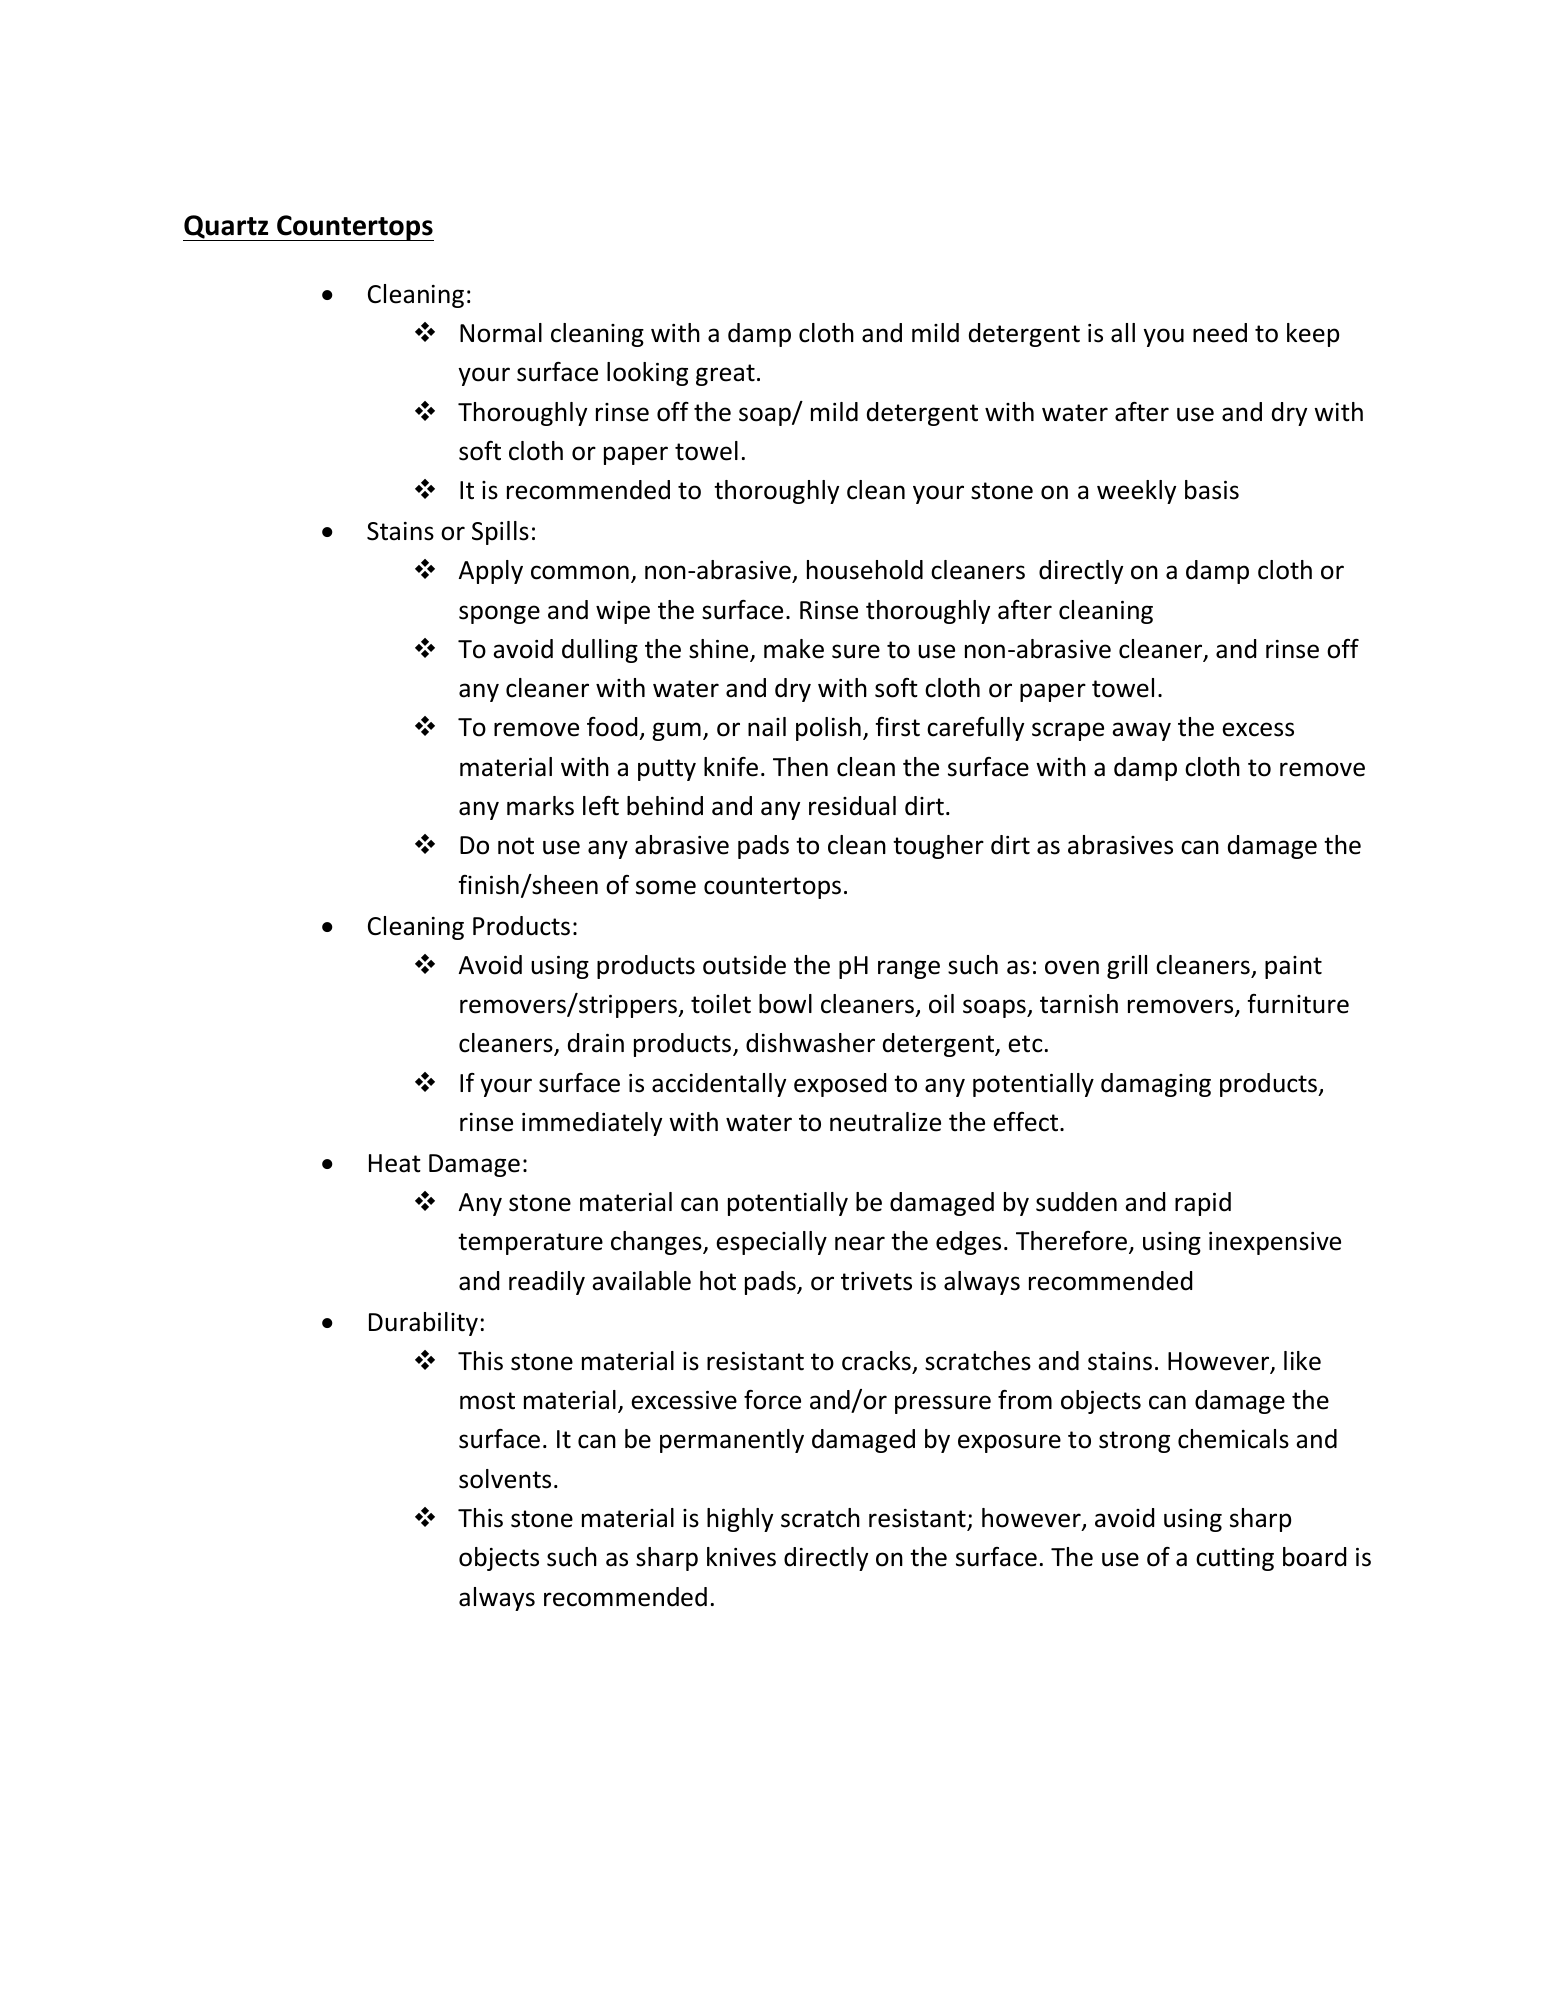 This document has height=2016, width=1558. Describe the element at coordinates (1156, 1085) in the document. I see `damaging` at that location.
